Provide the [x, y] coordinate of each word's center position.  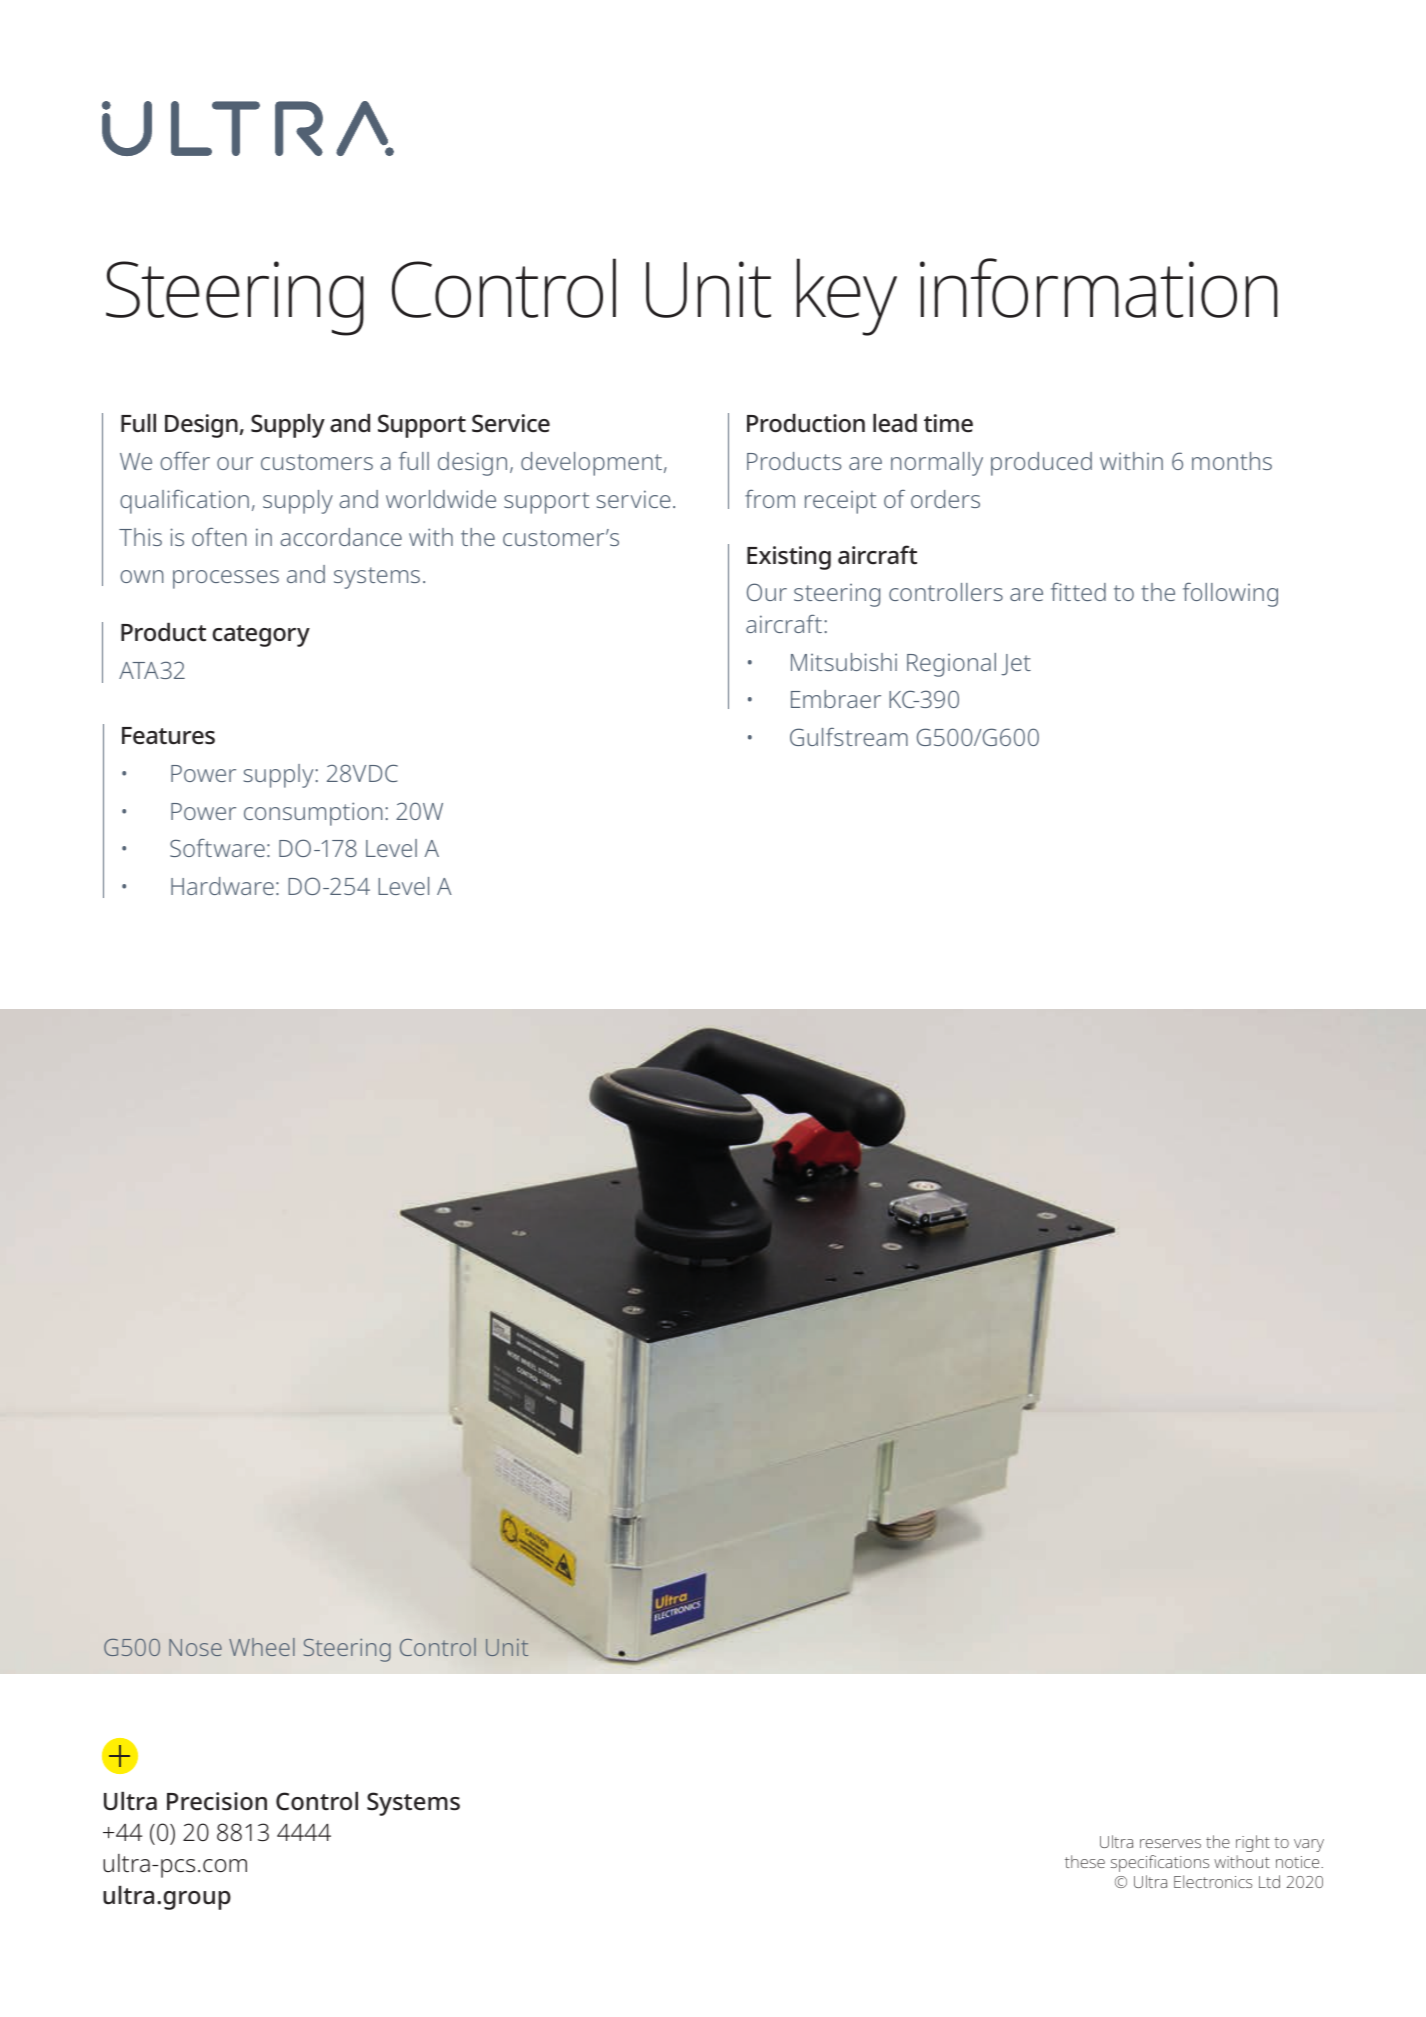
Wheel [262, 1647]
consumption [313, 814]
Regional [951, 665]
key [847, 297]
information [1099, 288]
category [261, 636]
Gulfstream [849, 737]
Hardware [222, 886]
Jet [1016, 665]
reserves [1170, 1843]
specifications [1160, 1863]
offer [185, 461]
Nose [195, 1647]
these [1085, 1861]
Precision [217, 1801]
